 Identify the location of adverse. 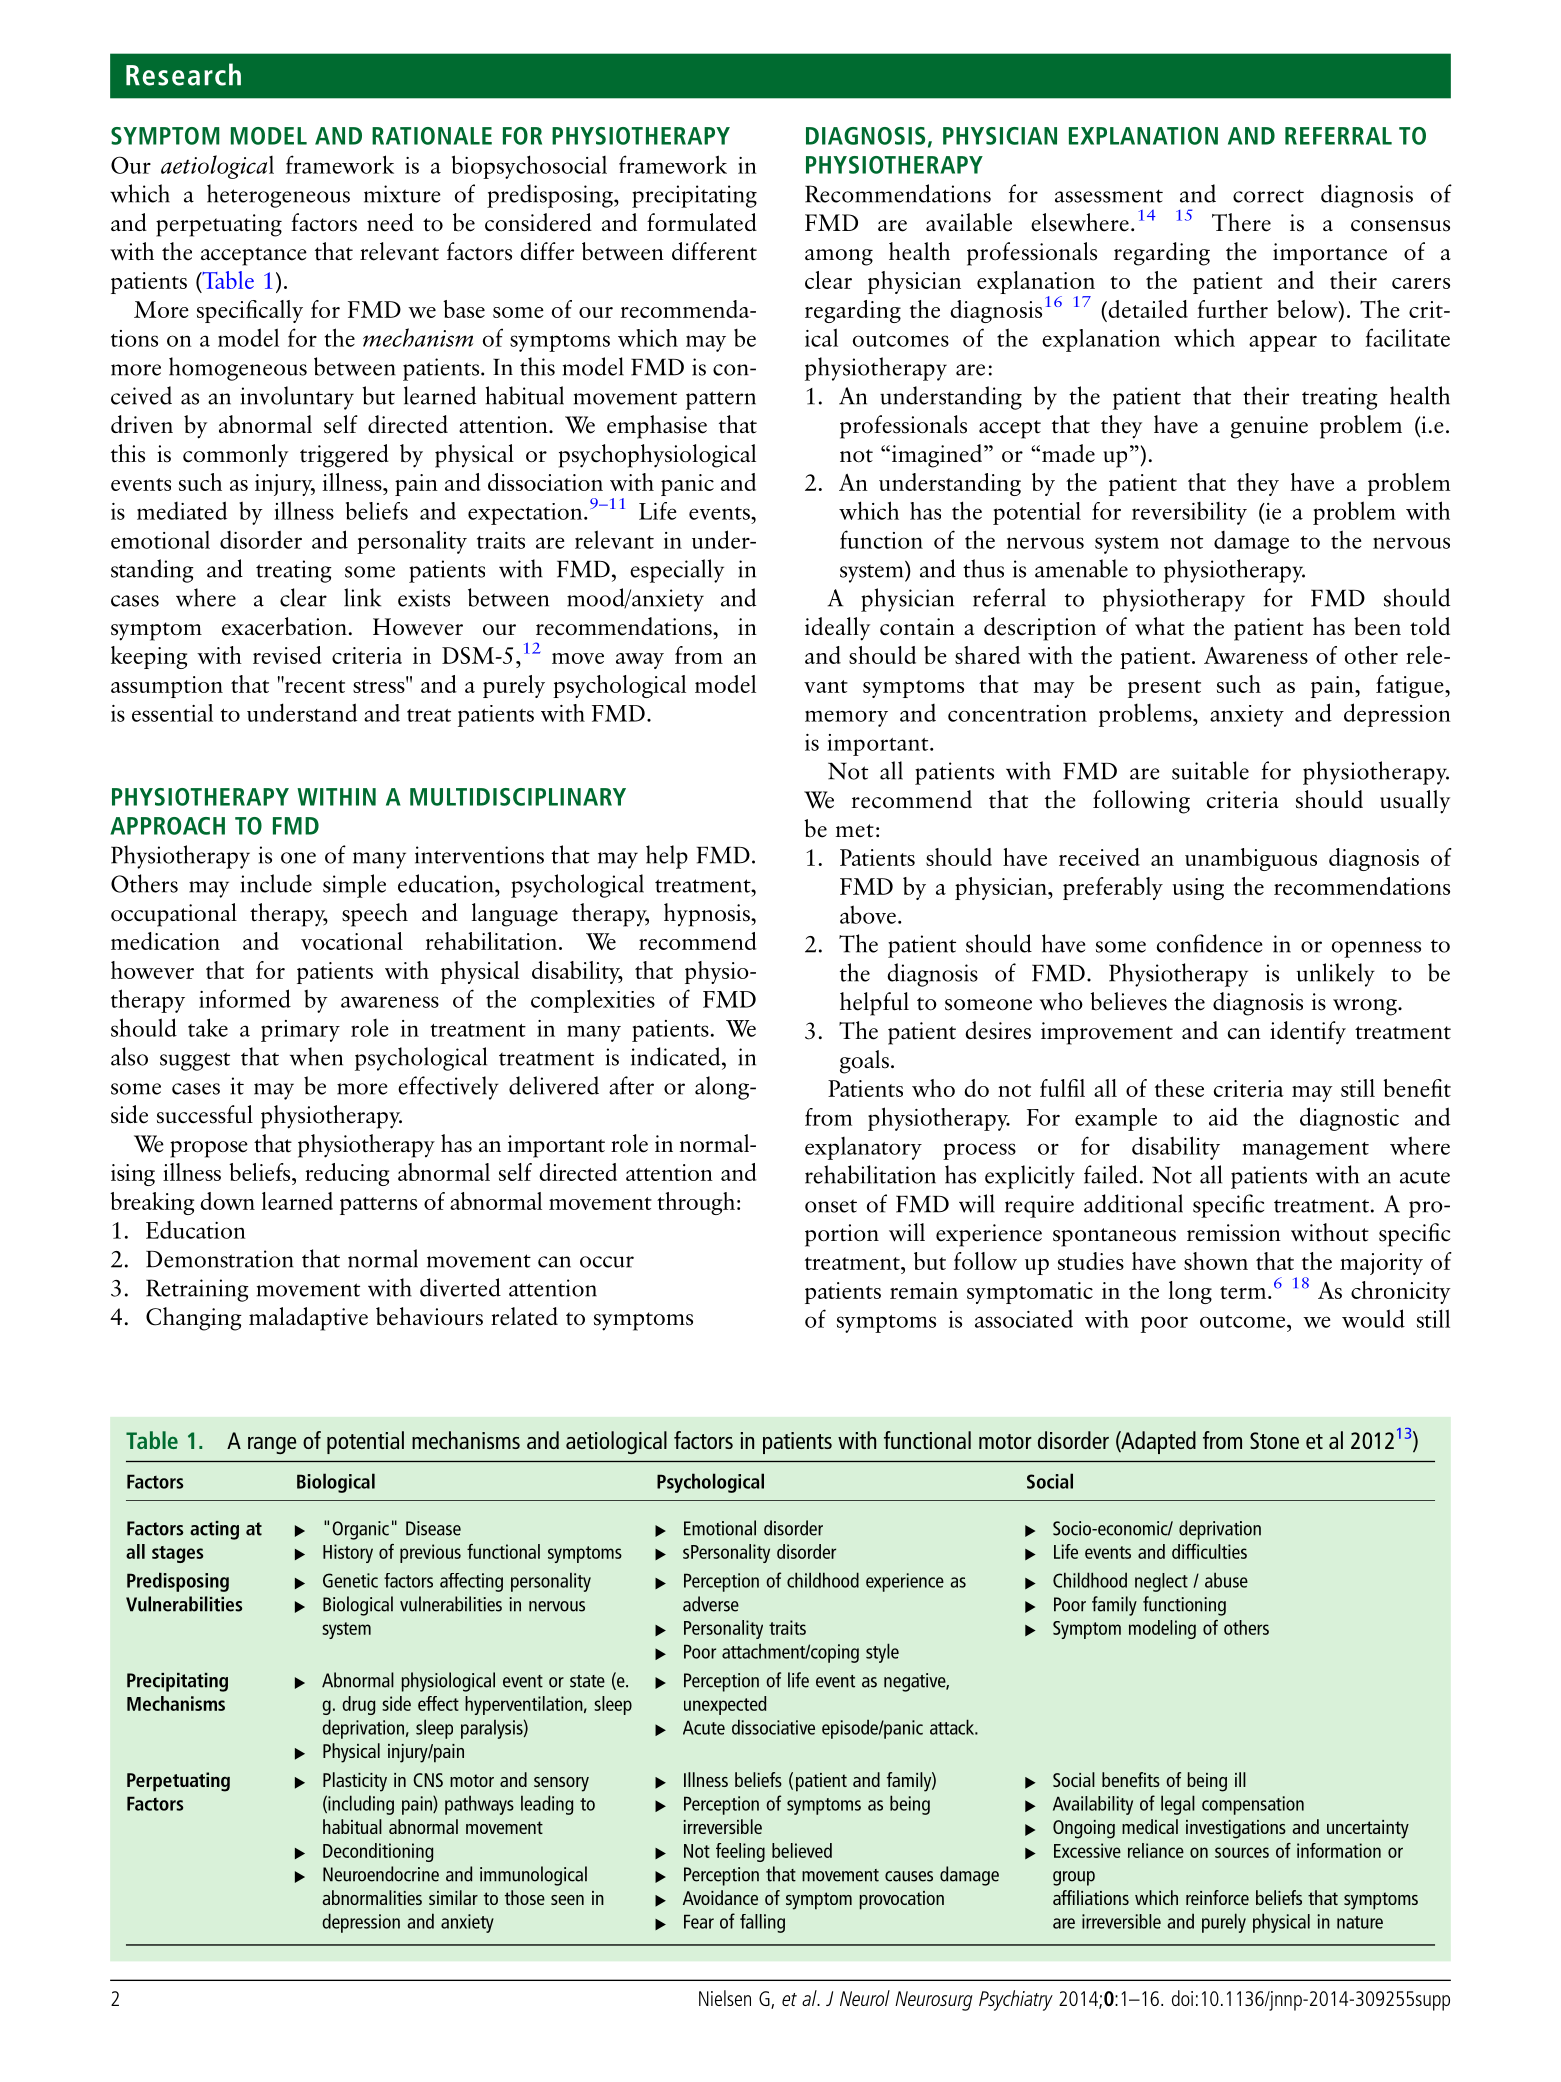
(711, 1604).
